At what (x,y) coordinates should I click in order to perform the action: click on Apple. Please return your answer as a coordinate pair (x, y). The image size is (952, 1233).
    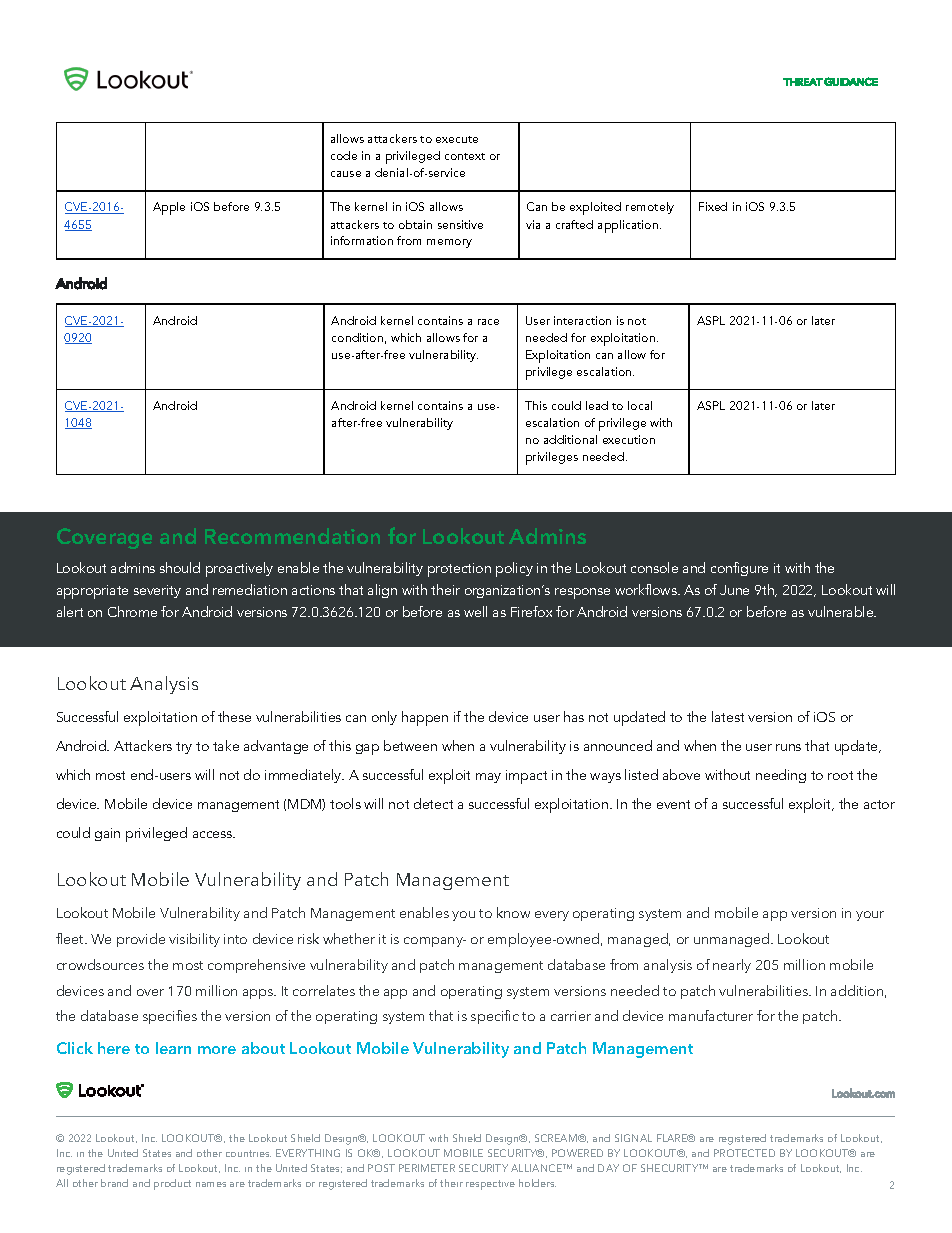
    Looking at the image, I should click on (169, 208).
